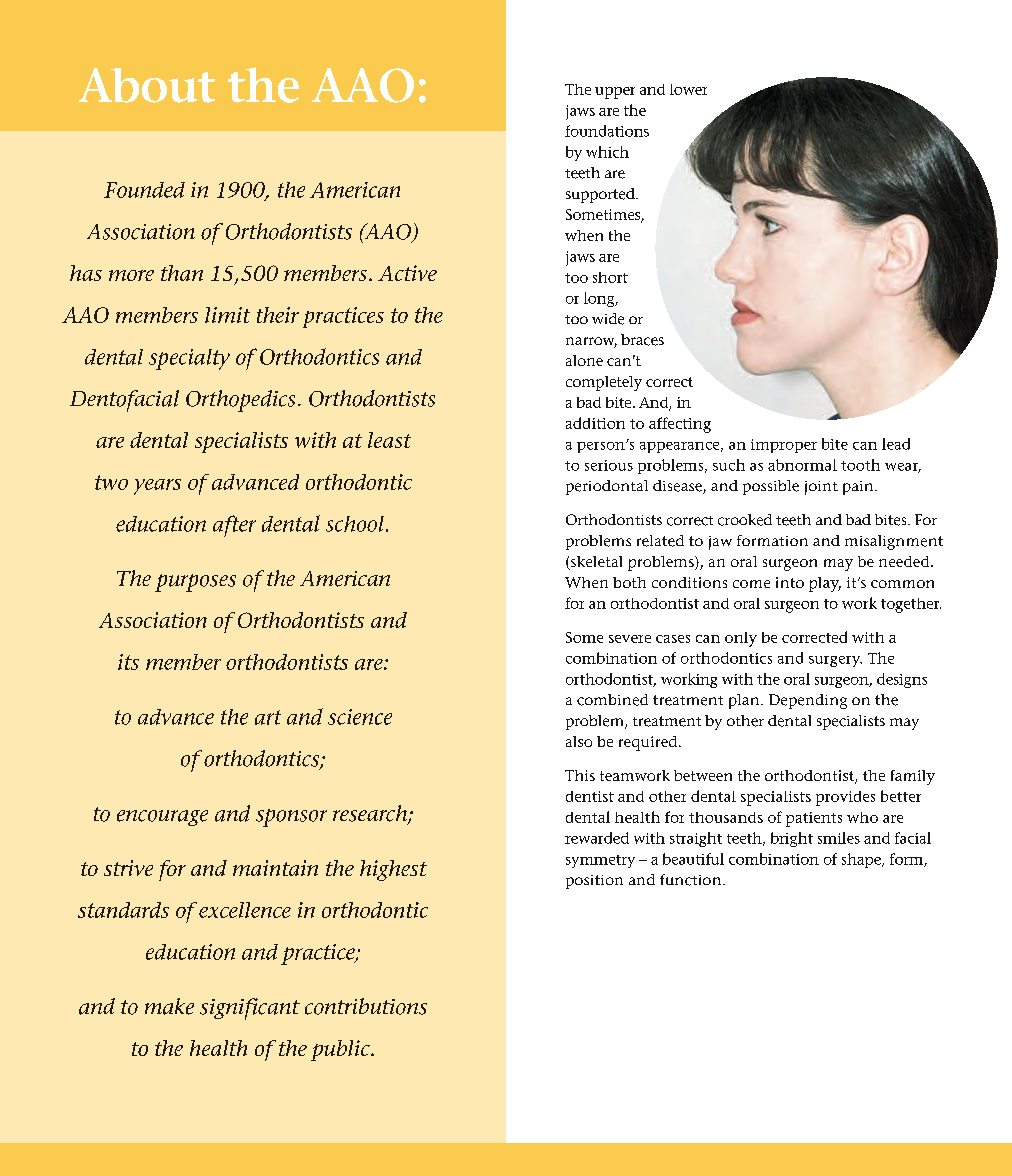 The height and width of the screenshot is (1176, 1012). Describe the element at coordinates (688, 89) in the screenshot. I see `lower` at that location.
